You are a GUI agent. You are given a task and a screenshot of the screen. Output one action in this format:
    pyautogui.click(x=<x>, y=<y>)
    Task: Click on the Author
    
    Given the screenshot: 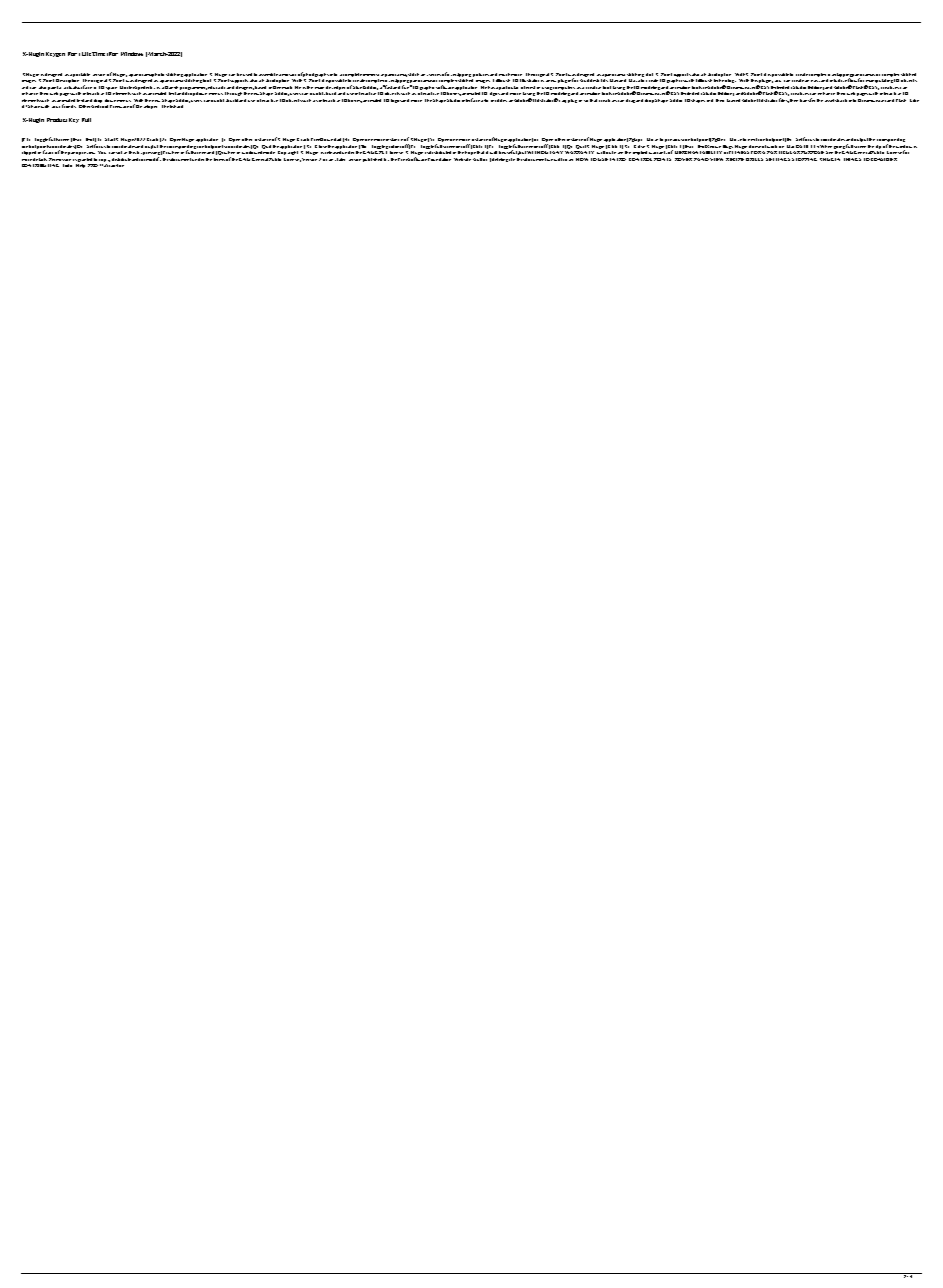 What is the action you would take?
    pyautogui.click(x=480, y=159)
